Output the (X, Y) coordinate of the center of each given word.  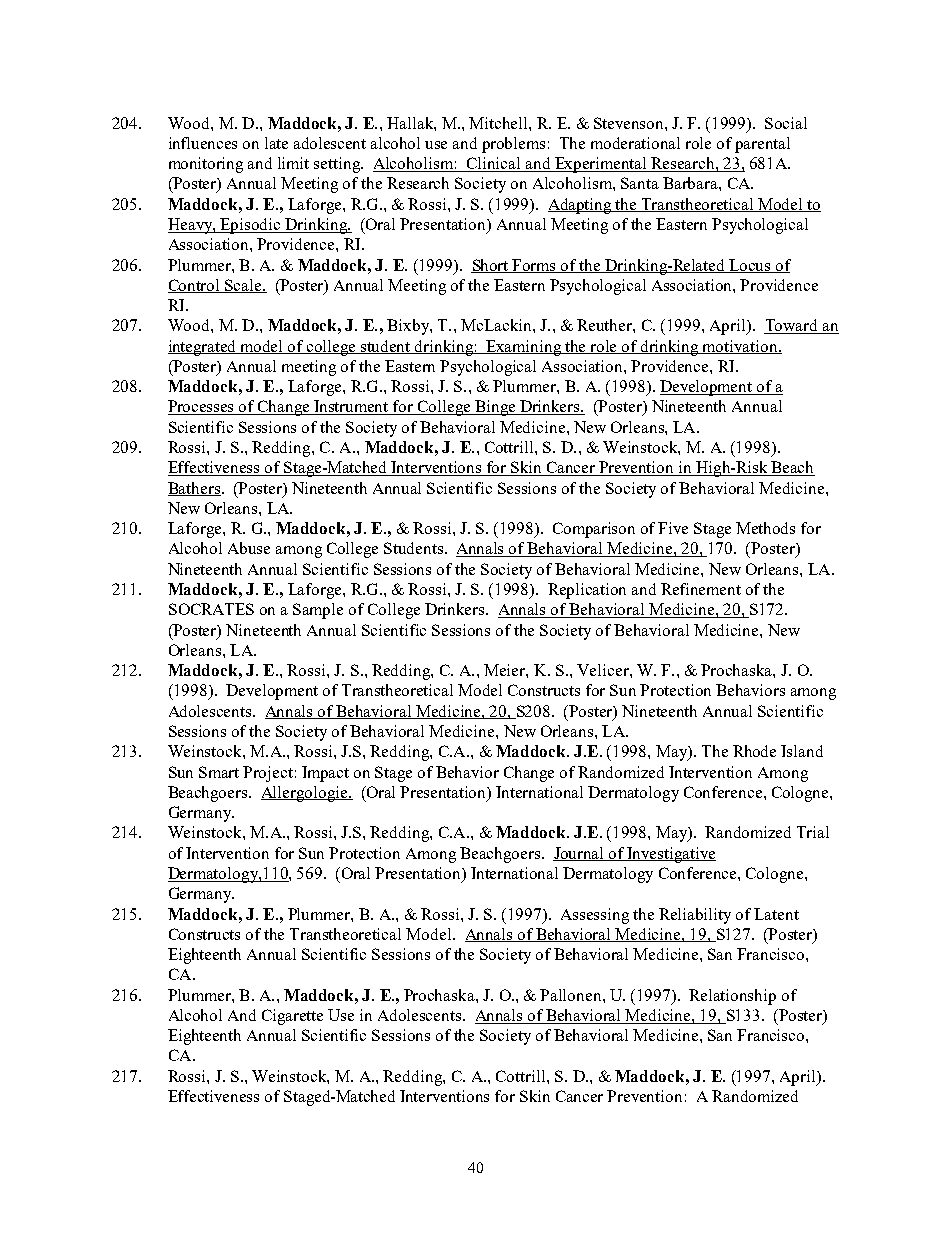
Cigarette (292, 1017)
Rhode (754, 751)
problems (513, 145)
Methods (765, 528)
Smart (219, 772)
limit (293, 163)
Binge (495, 408)
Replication (587, 591)
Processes (202, 407)
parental (762, 145)
